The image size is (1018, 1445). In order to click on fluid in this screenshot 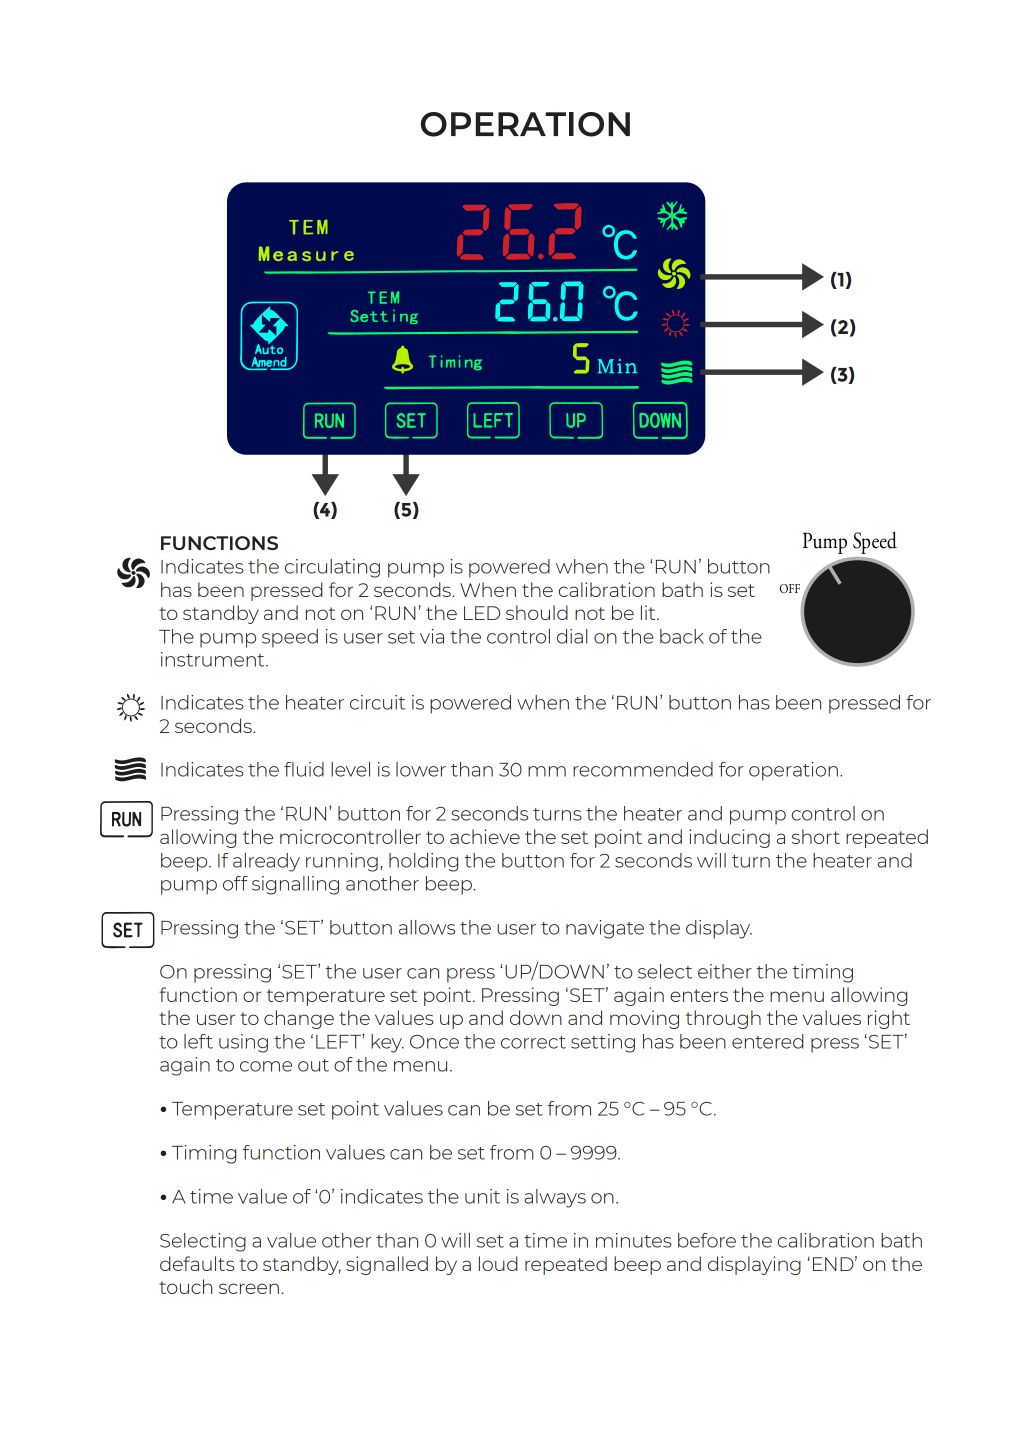, I will do `click(304, 769)`.
